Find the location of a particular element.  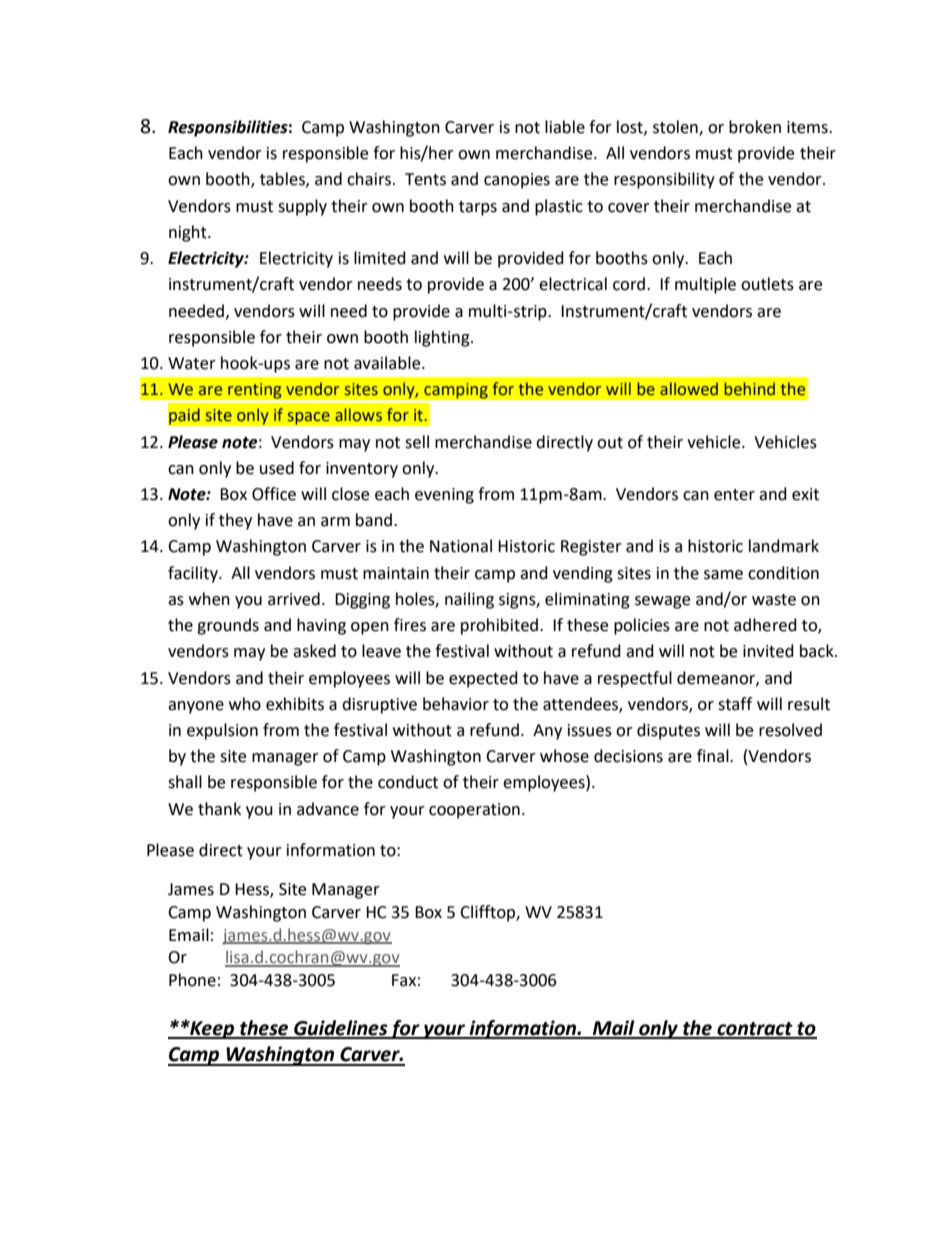

National is located at coordinates (461, 546).
